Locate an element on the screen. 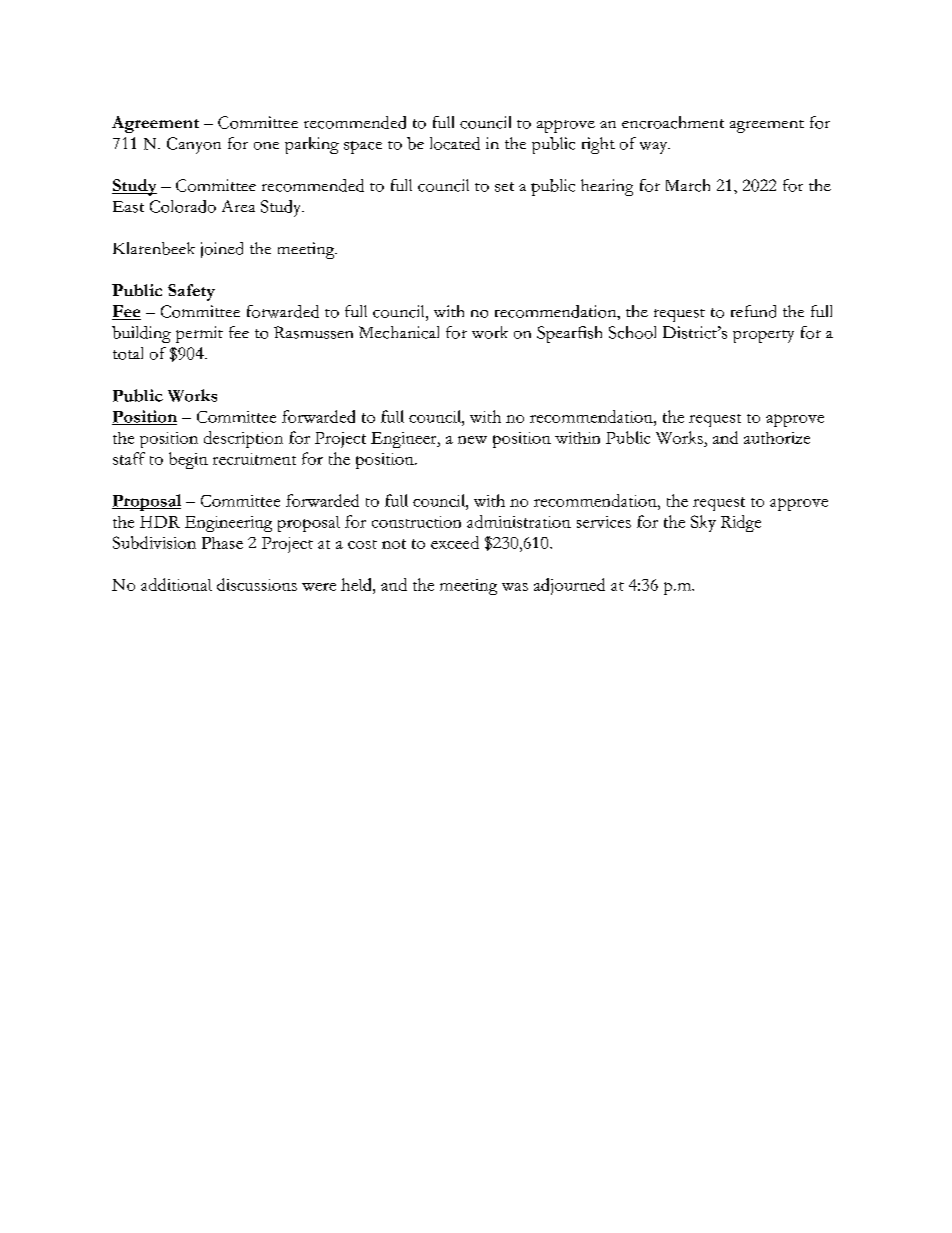 Image resolution: width=952 pixels, height=1233 pixels. was is located at coordinates (515, 587).
